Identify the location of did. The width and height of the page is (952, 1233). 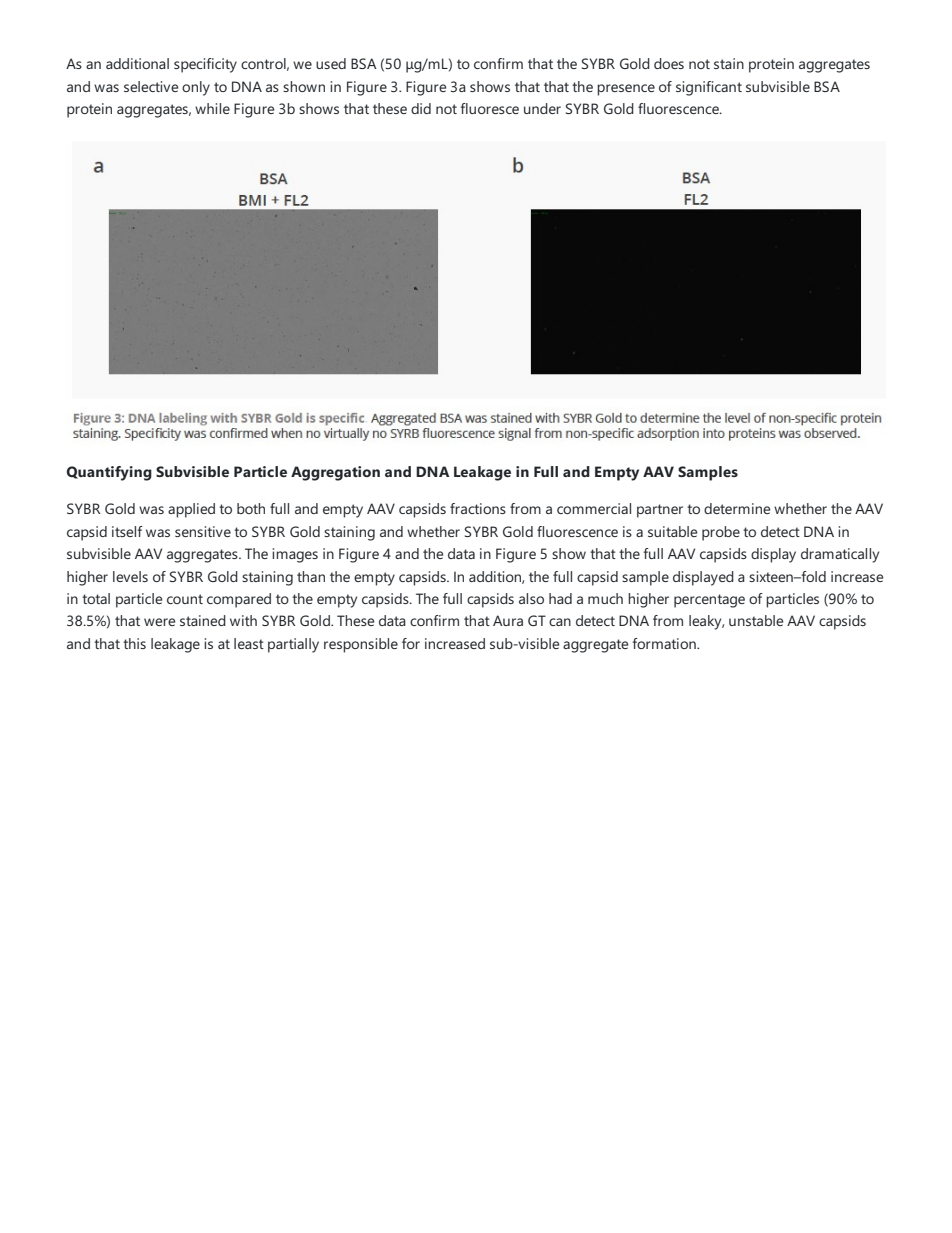
(421, 108).
